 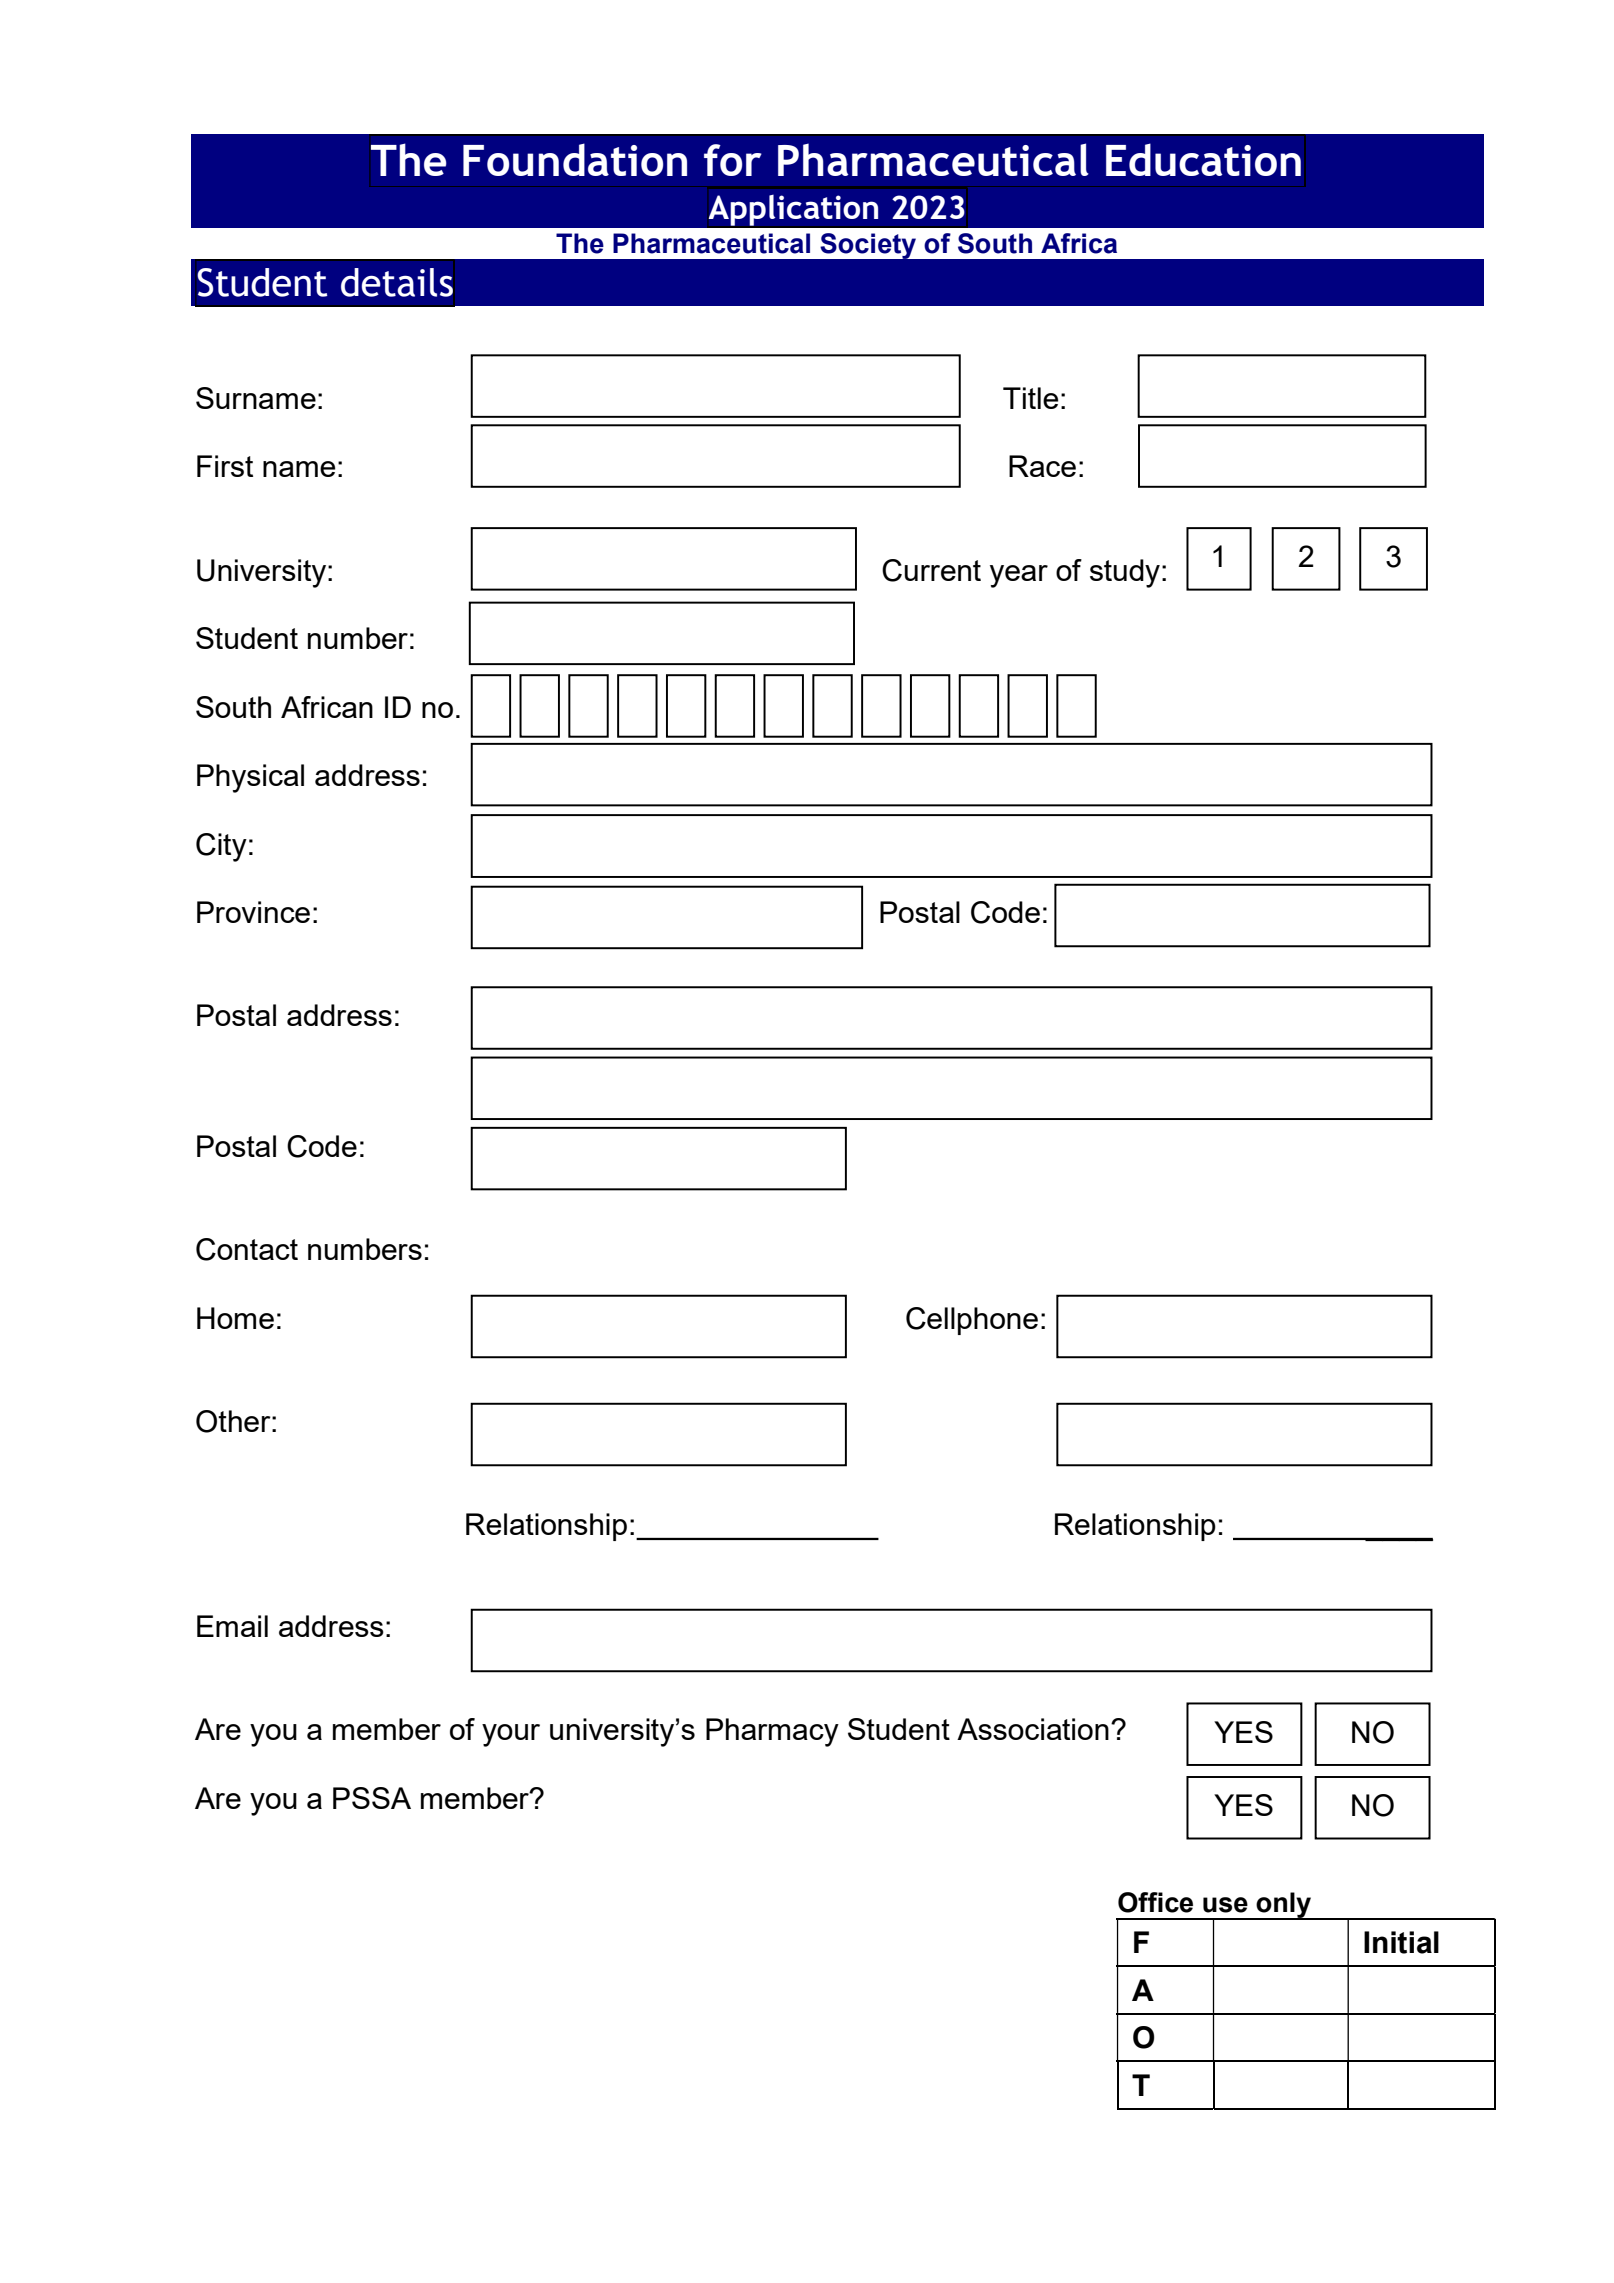 What do you see at coordinates (1203, 159) in the screenshot?
I see `Education` at bounding box center [1203, 159].
